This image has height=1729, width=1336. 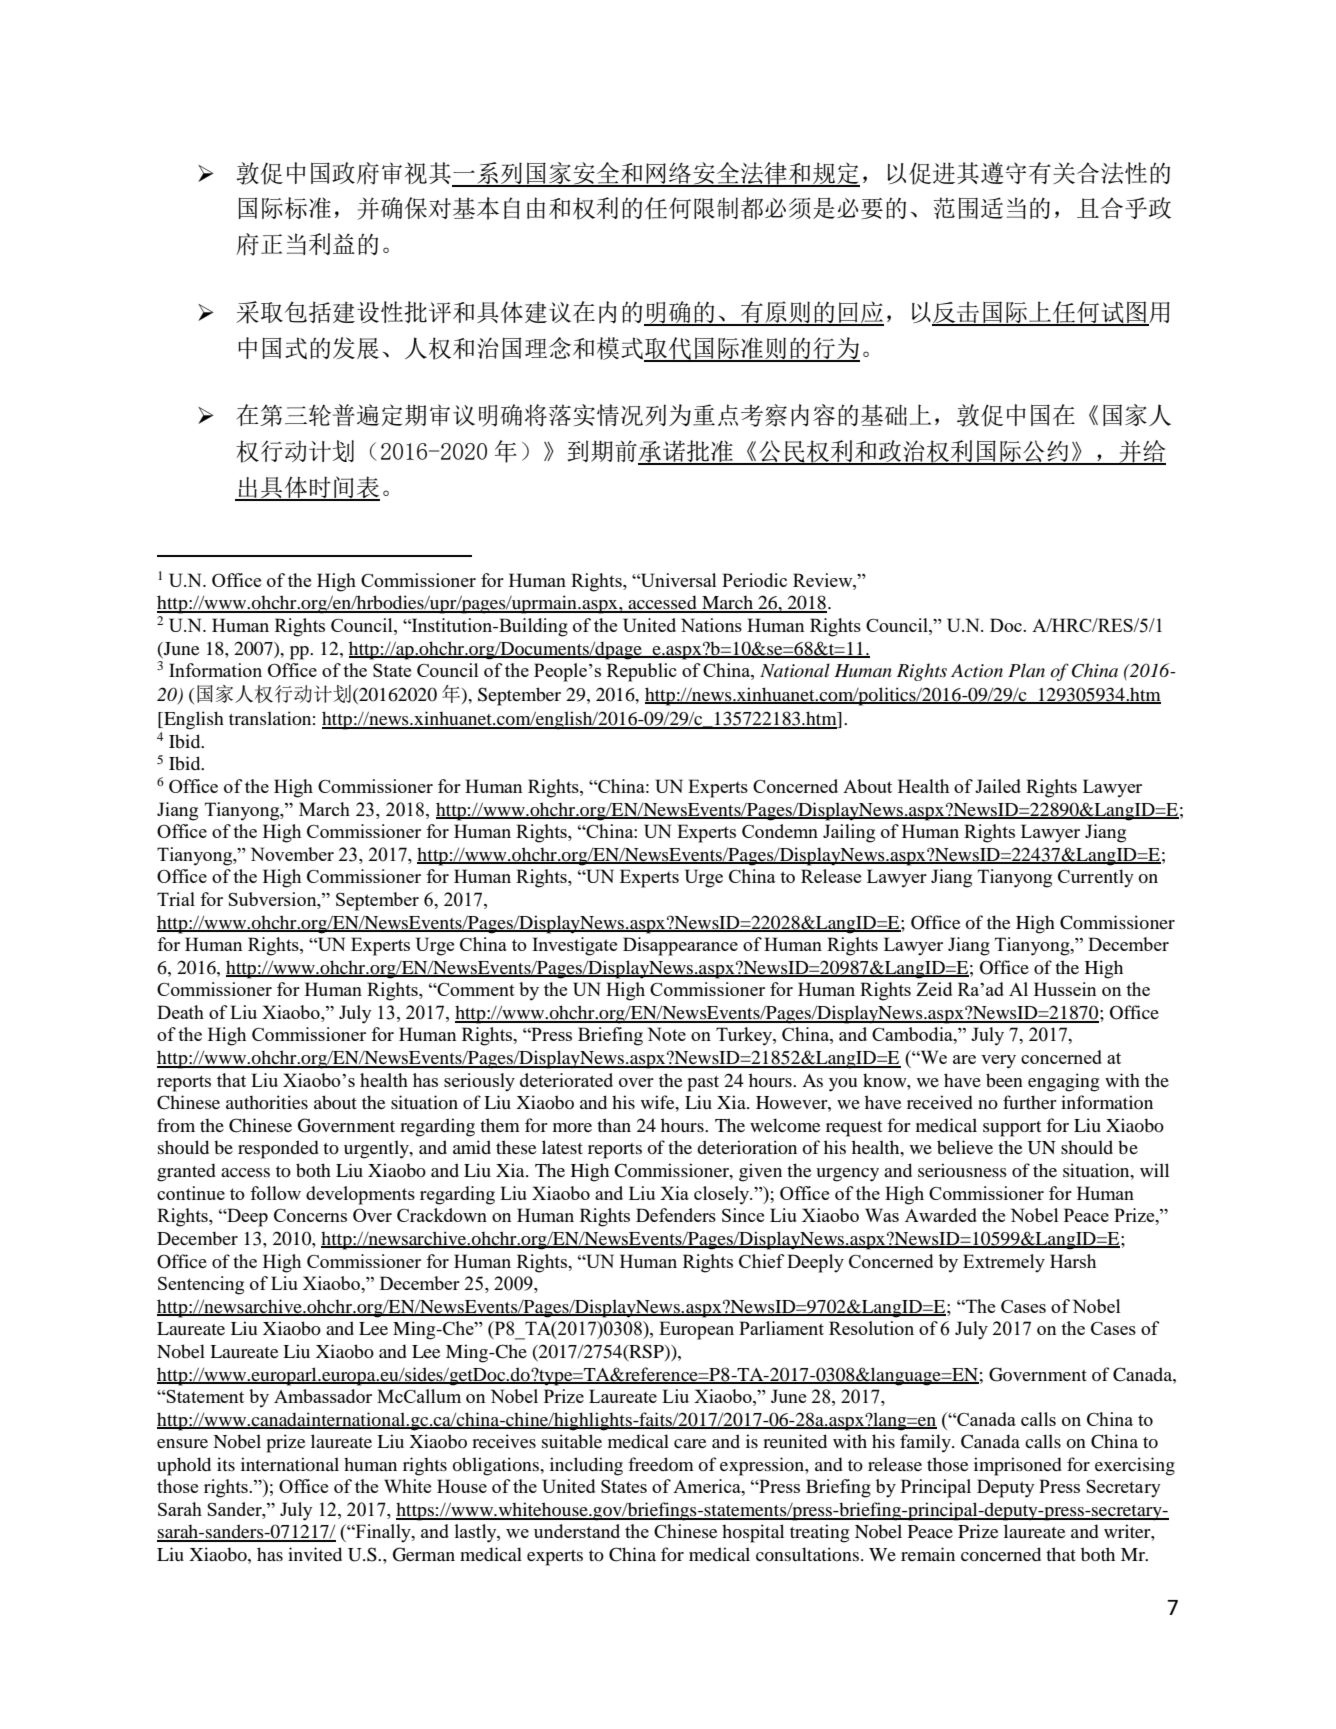 I want to click on Republic, so click(x=642, y=672).
